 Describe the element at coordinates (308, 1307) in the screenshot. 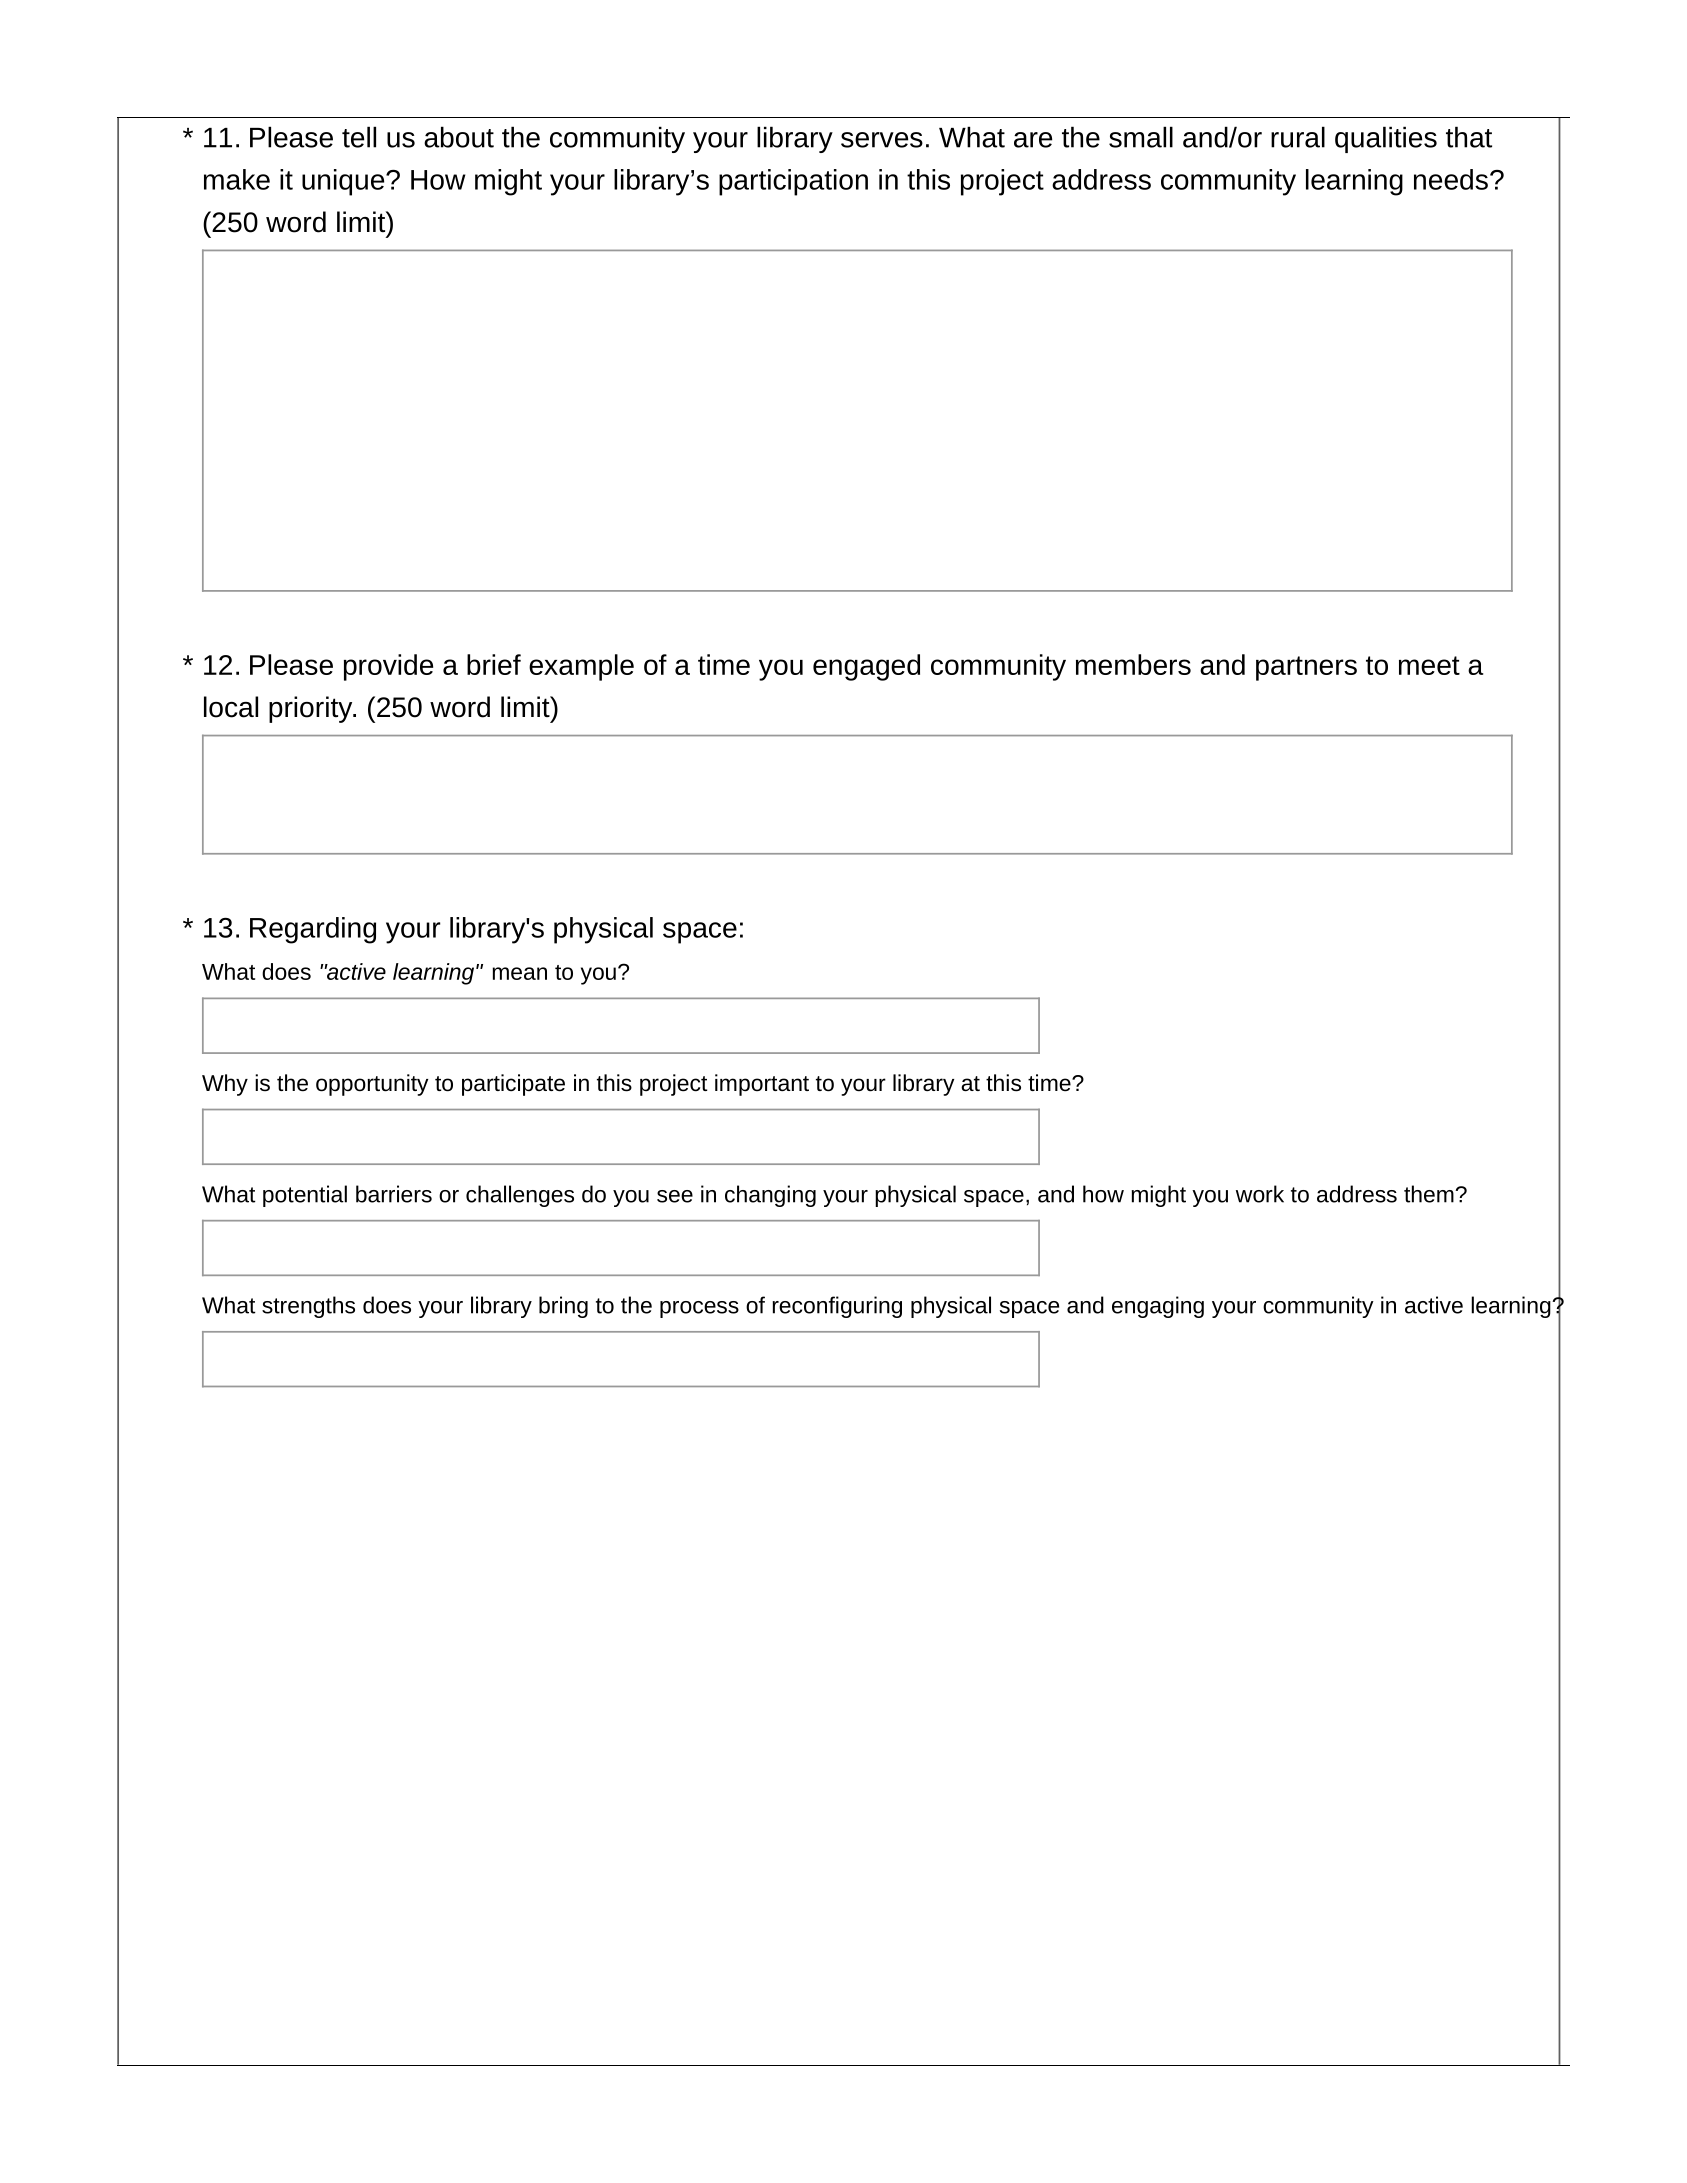

I see `strengths` at that location.
